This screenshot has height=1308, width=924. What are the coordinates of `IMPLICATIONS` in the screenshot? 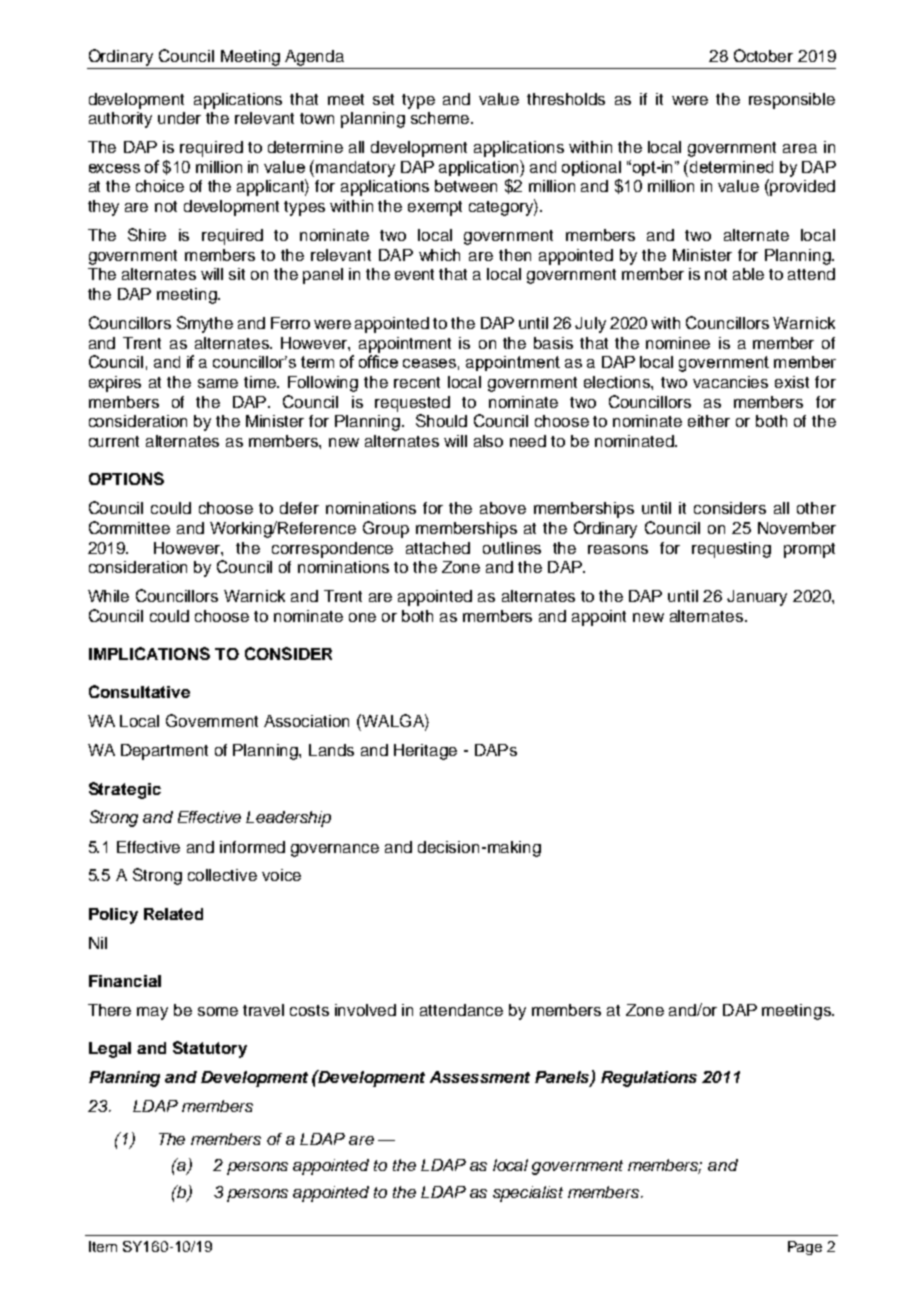 It's located at (149, 653).
